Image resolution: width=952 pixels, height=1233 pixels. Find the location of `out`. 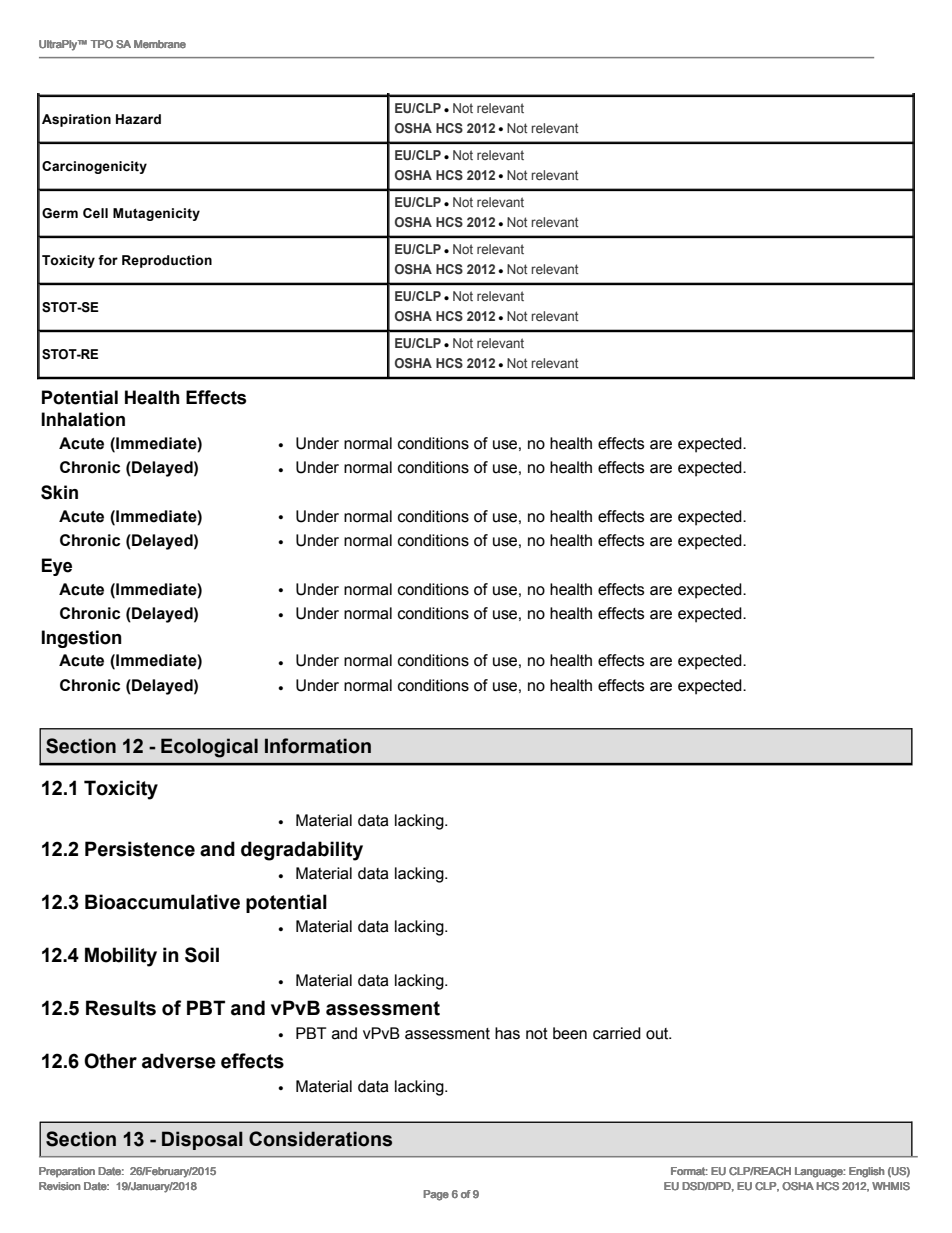

out is located at coordinates (658, 1034).
